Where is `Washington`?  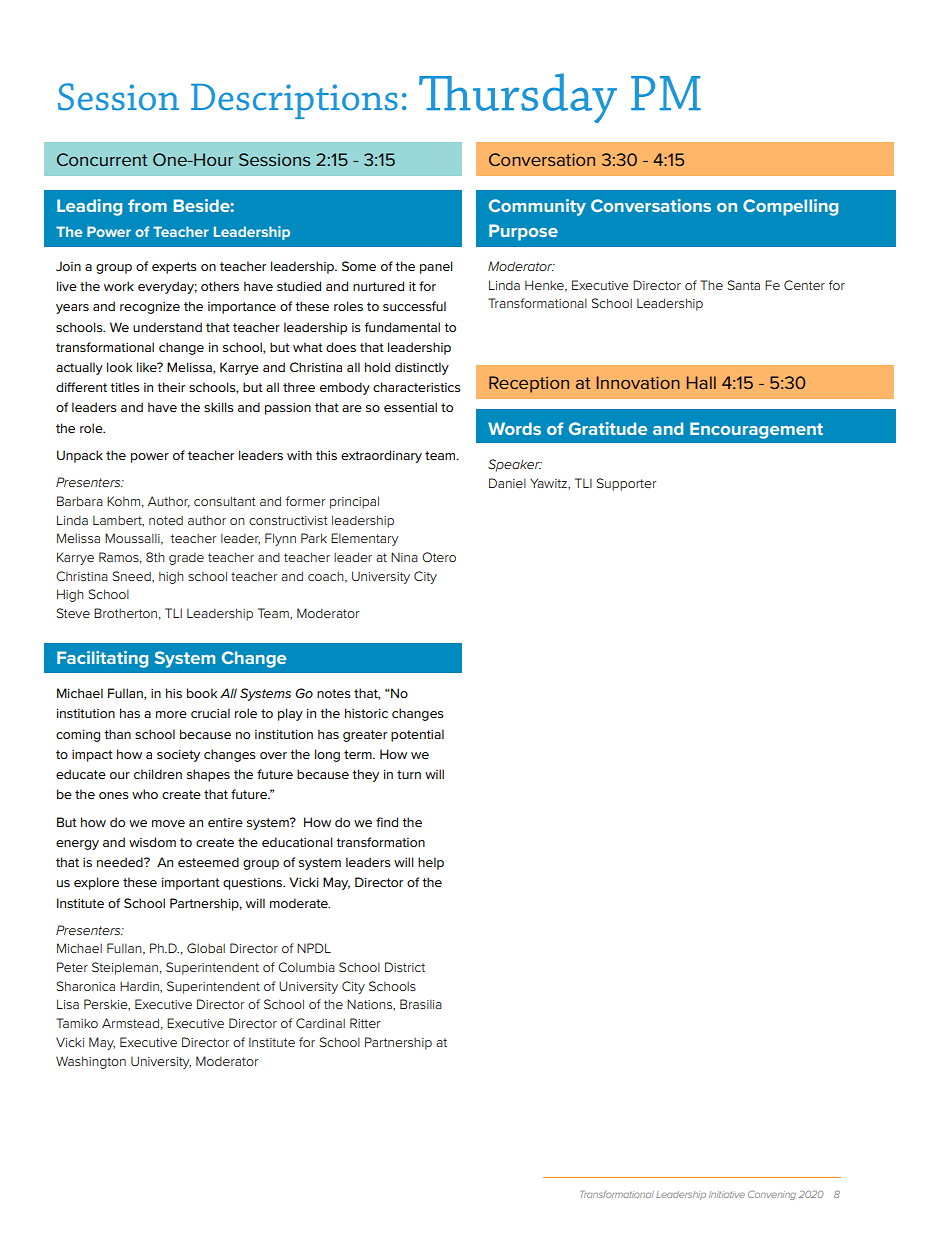 Washington is located at coordinates (91, 1062).
